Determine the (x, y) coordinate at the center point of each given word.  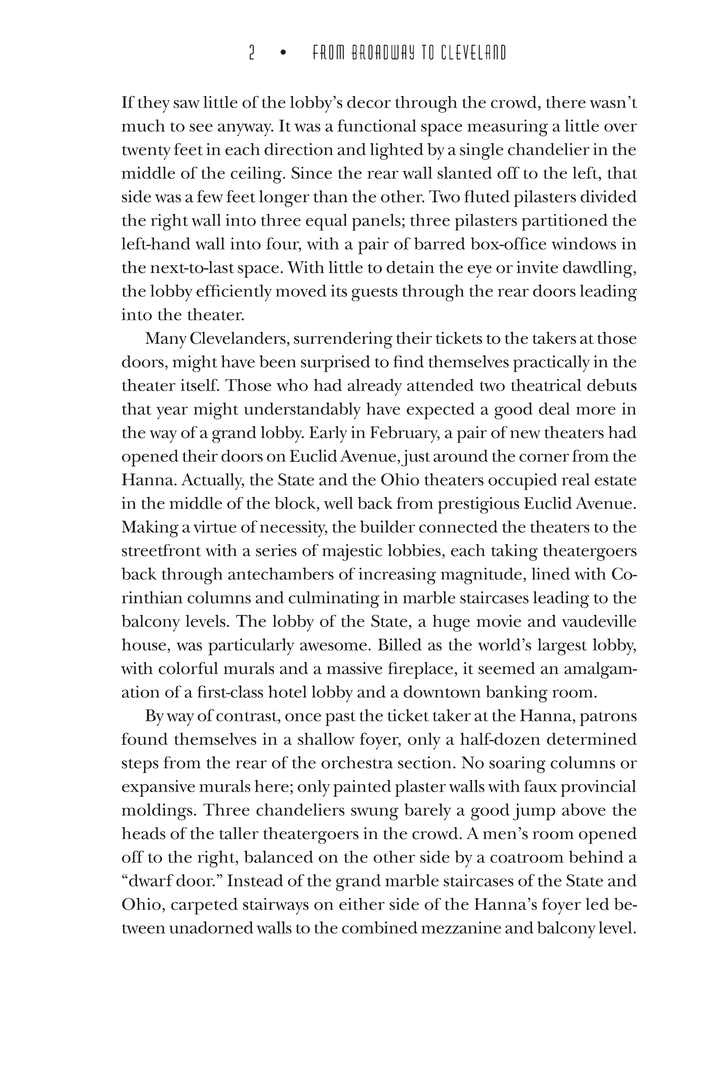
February (405, 434)
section (426, 762)
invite (537, 267)
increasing (397, 576)
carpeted (204, 906)
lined (551, 573)
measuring (507, 128)
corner (544, 457)
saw (186, 104)
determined (592, 738)
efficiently (234, 293)
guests (374, 294)
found (144, 738)
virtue (215, 526)
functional (376, 125)
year (172, 412)
